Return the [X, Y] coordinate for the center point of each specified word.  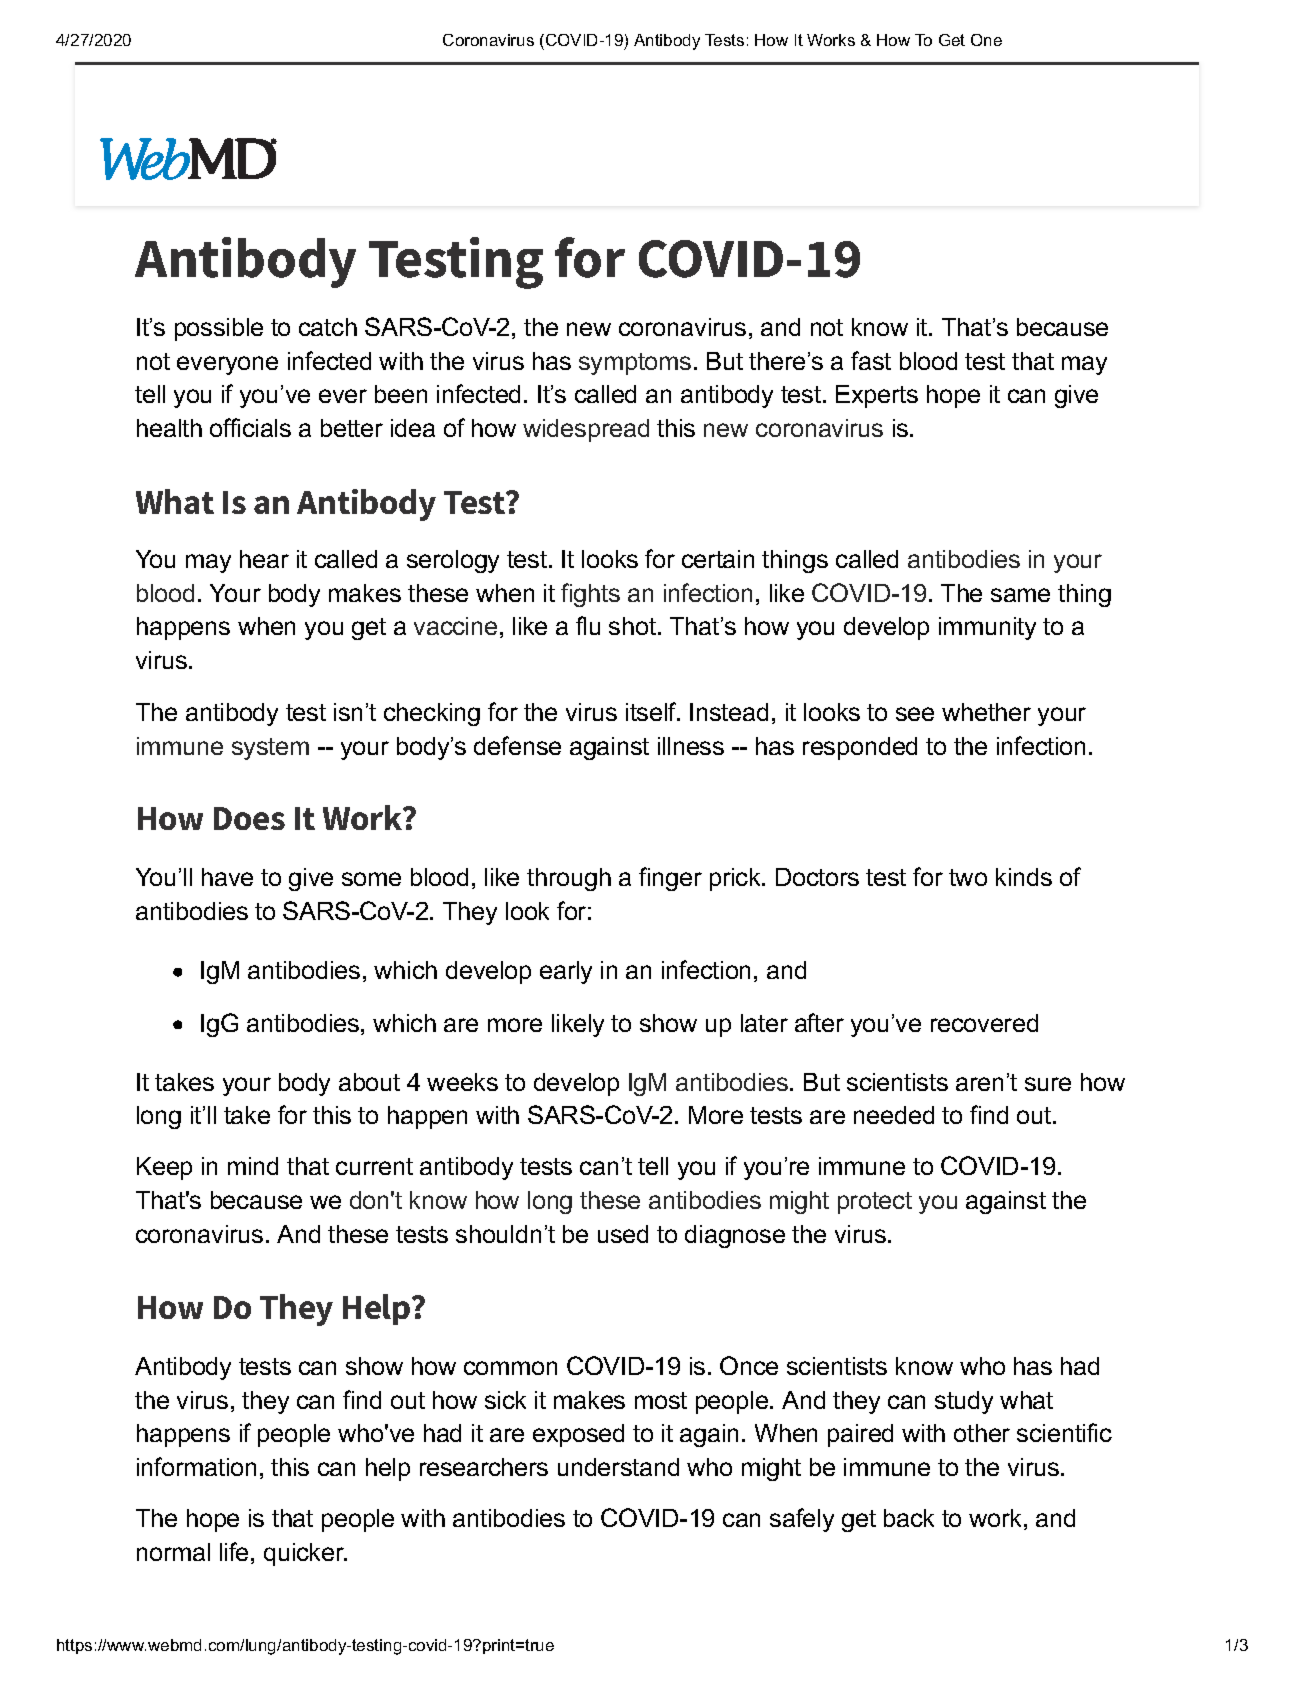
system [270, 749]
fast [871, 360]
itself [652, 711]
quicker [305, 1554]
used [623, 1234]
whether [986, 712]
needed [894, 1115]
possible [219, 329]
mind [253, 1166]
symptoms [635, 364]
